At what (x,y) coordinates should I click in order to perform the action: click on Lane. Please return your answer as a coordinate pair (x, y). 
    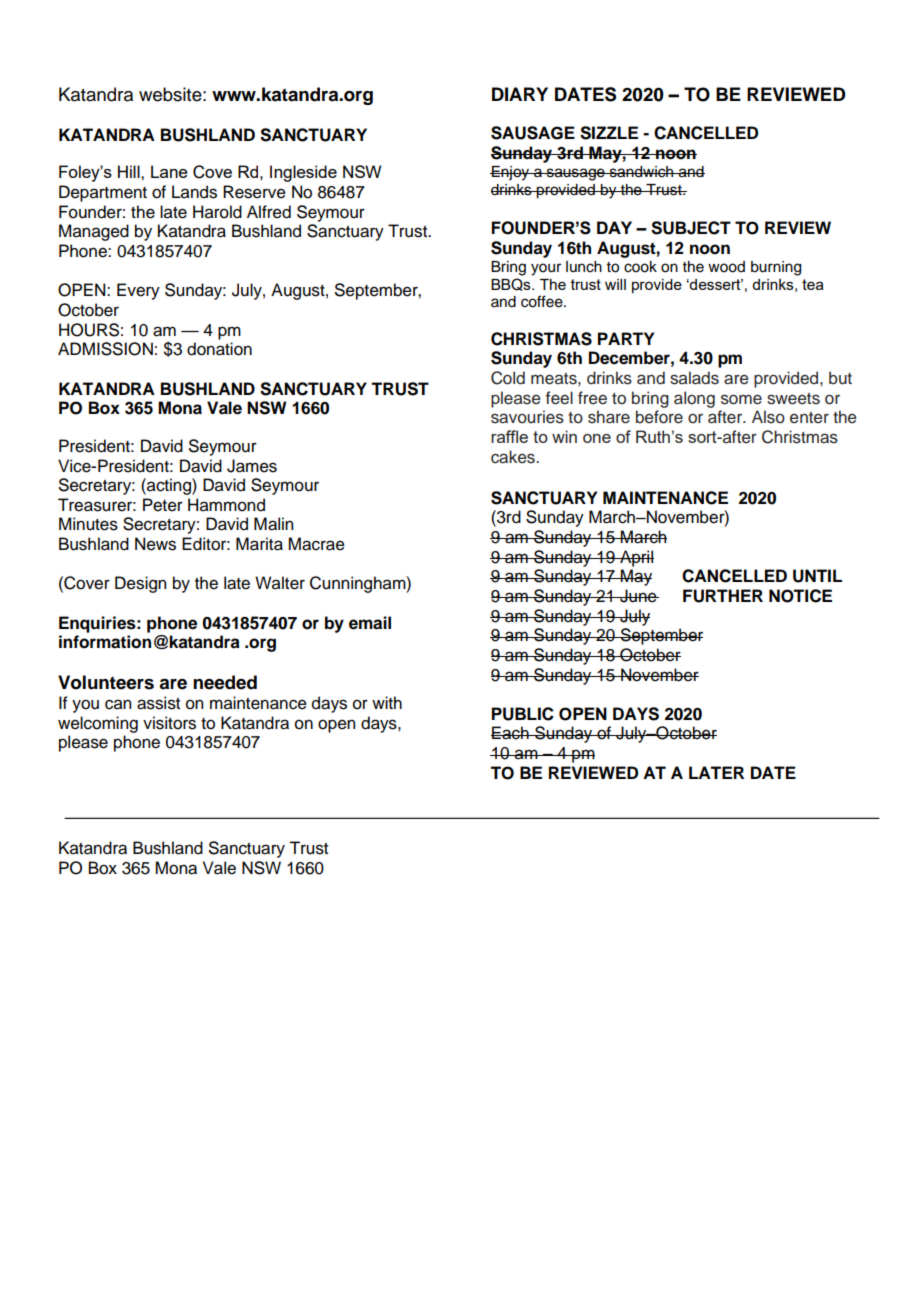
    Looking at the image, I should click on (169, 171).
